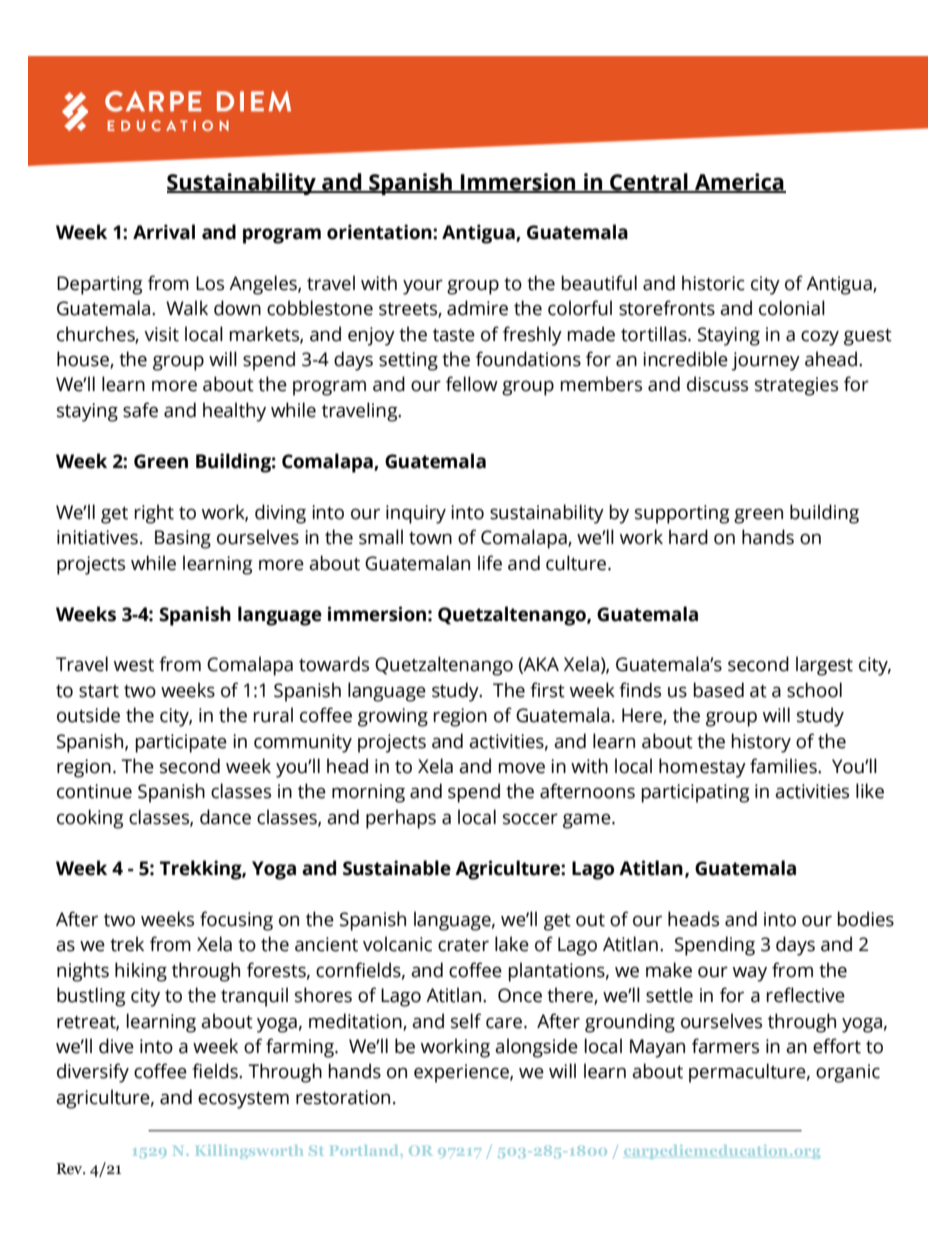  Describe the element at coordinates (522, 768) in the image. I see `move` at that location.
